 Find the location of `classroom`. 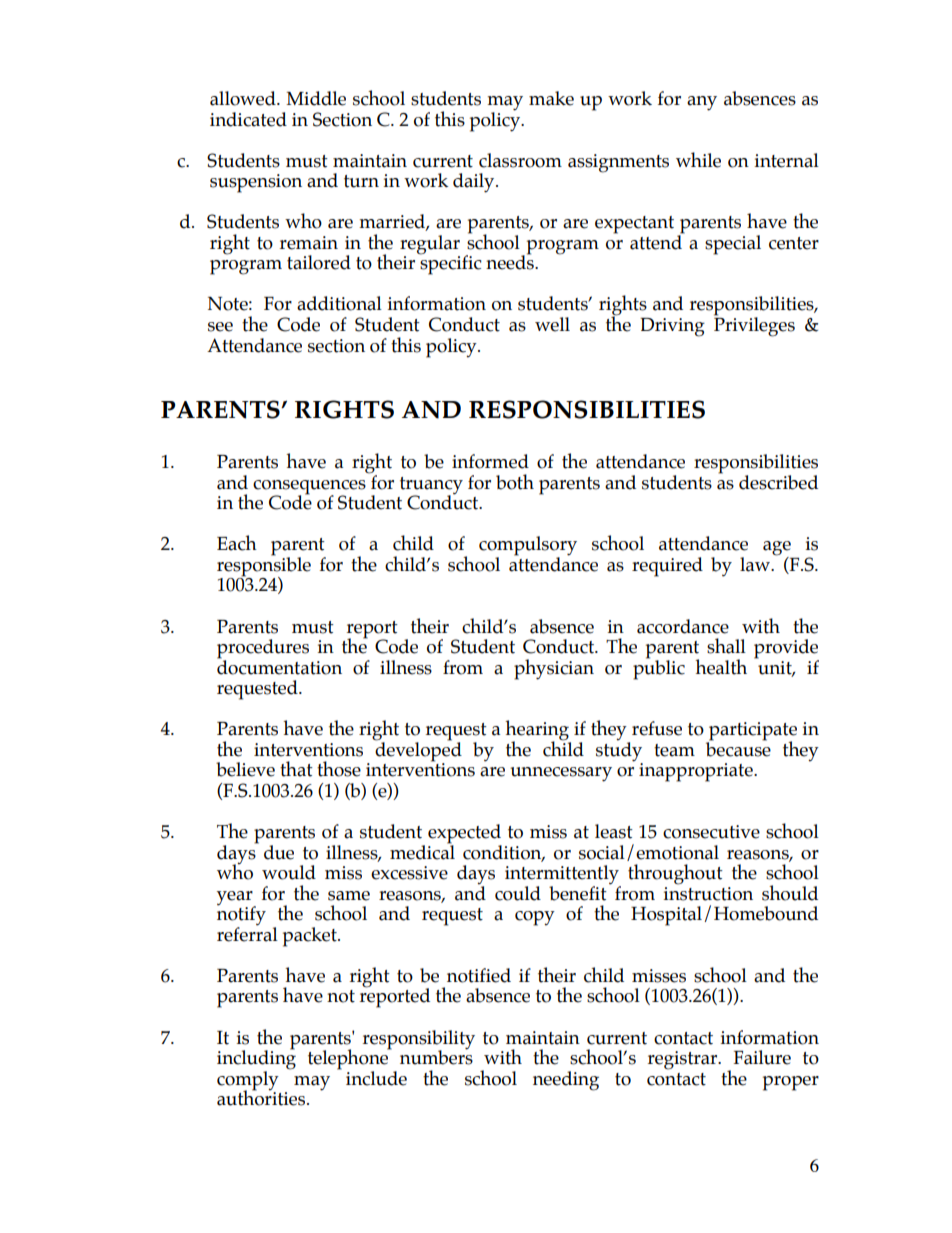

classroom is located at coordinates (520, 160).
